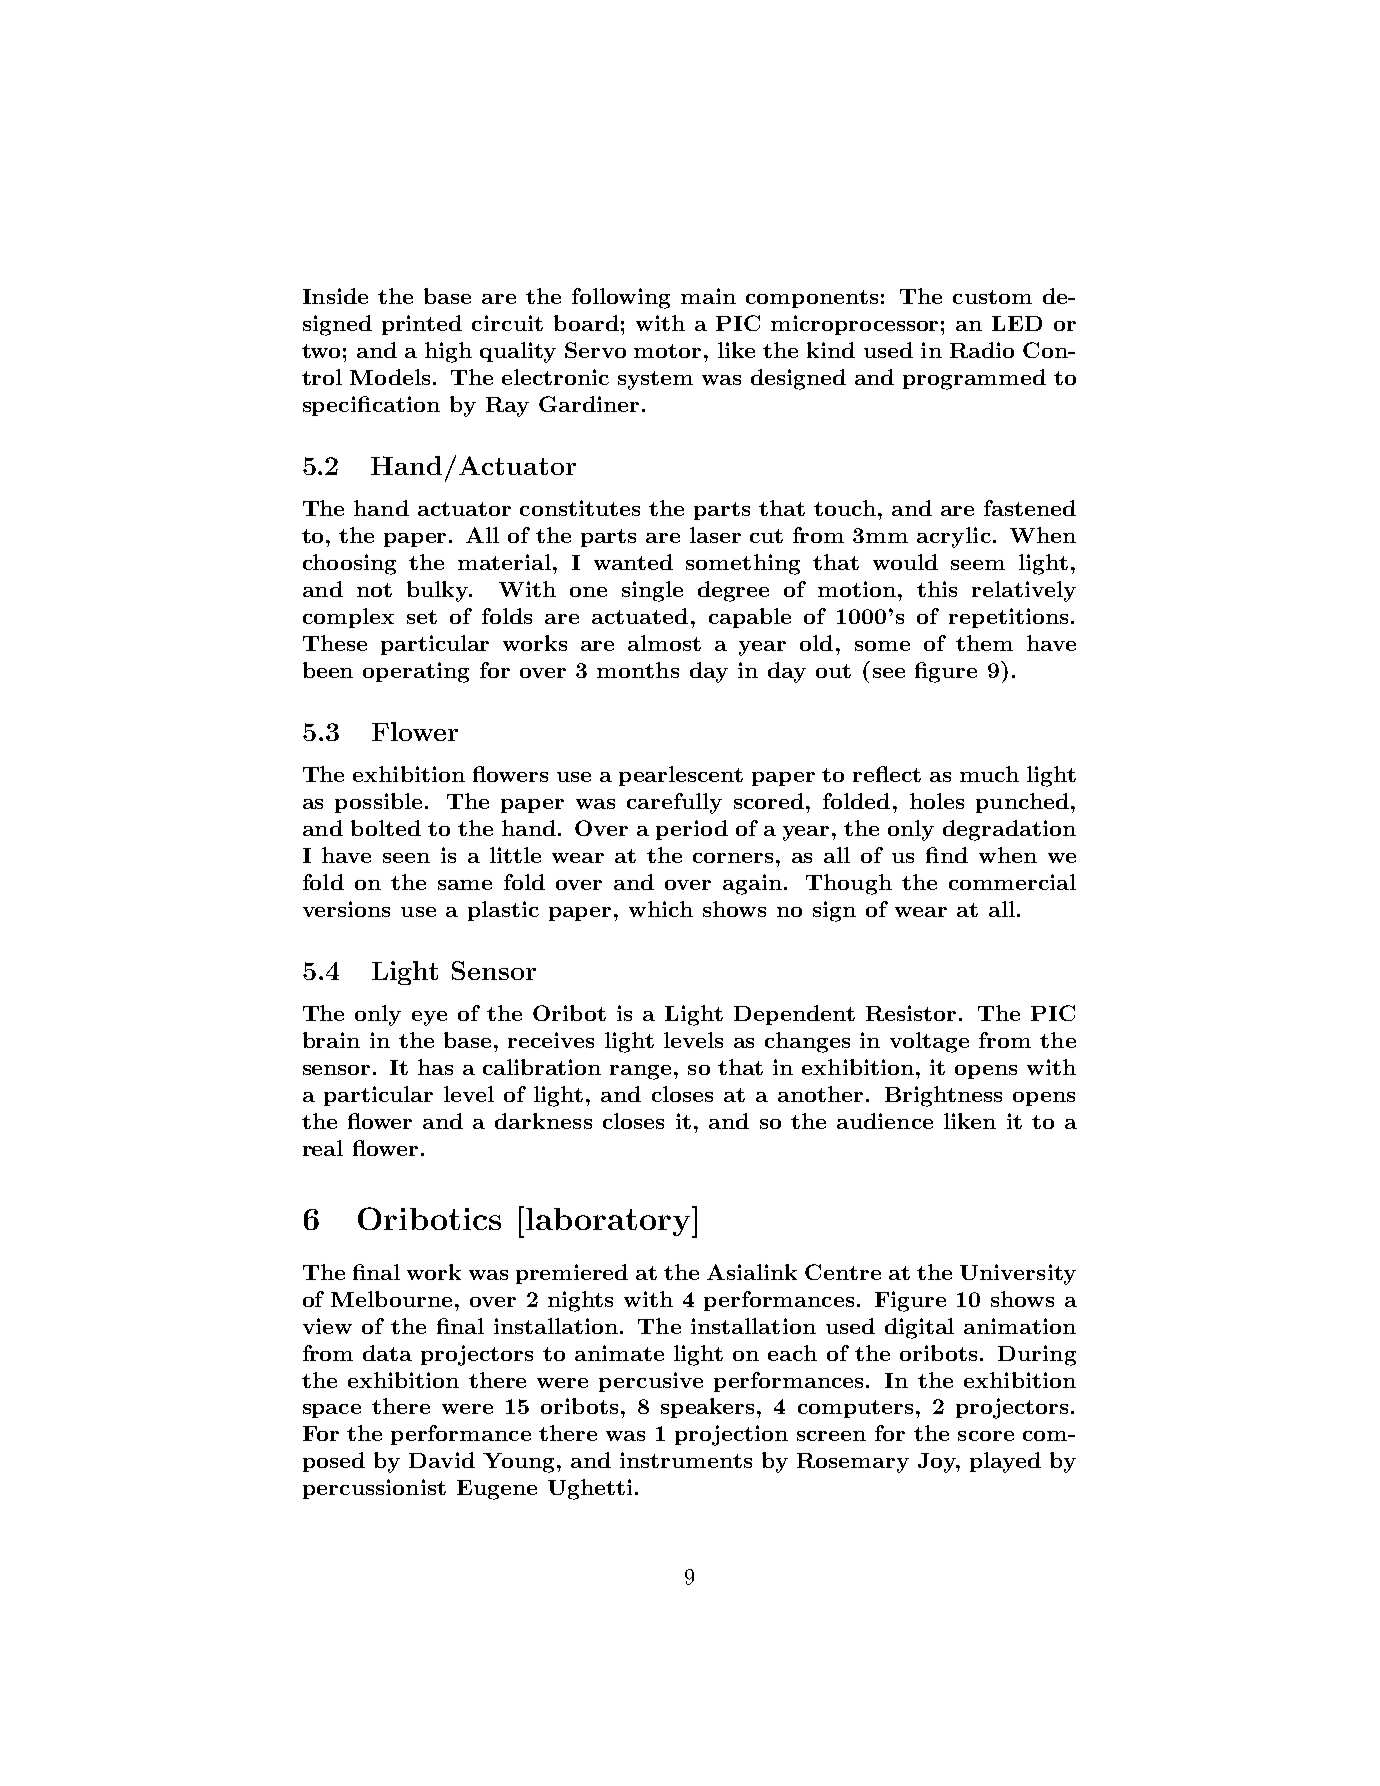 Image resolution: width=1380 pixels, height=1786 pixels. What do you see at coordinates (947, 855) in the image?
I see `find` at bounding box center [947, 855].
